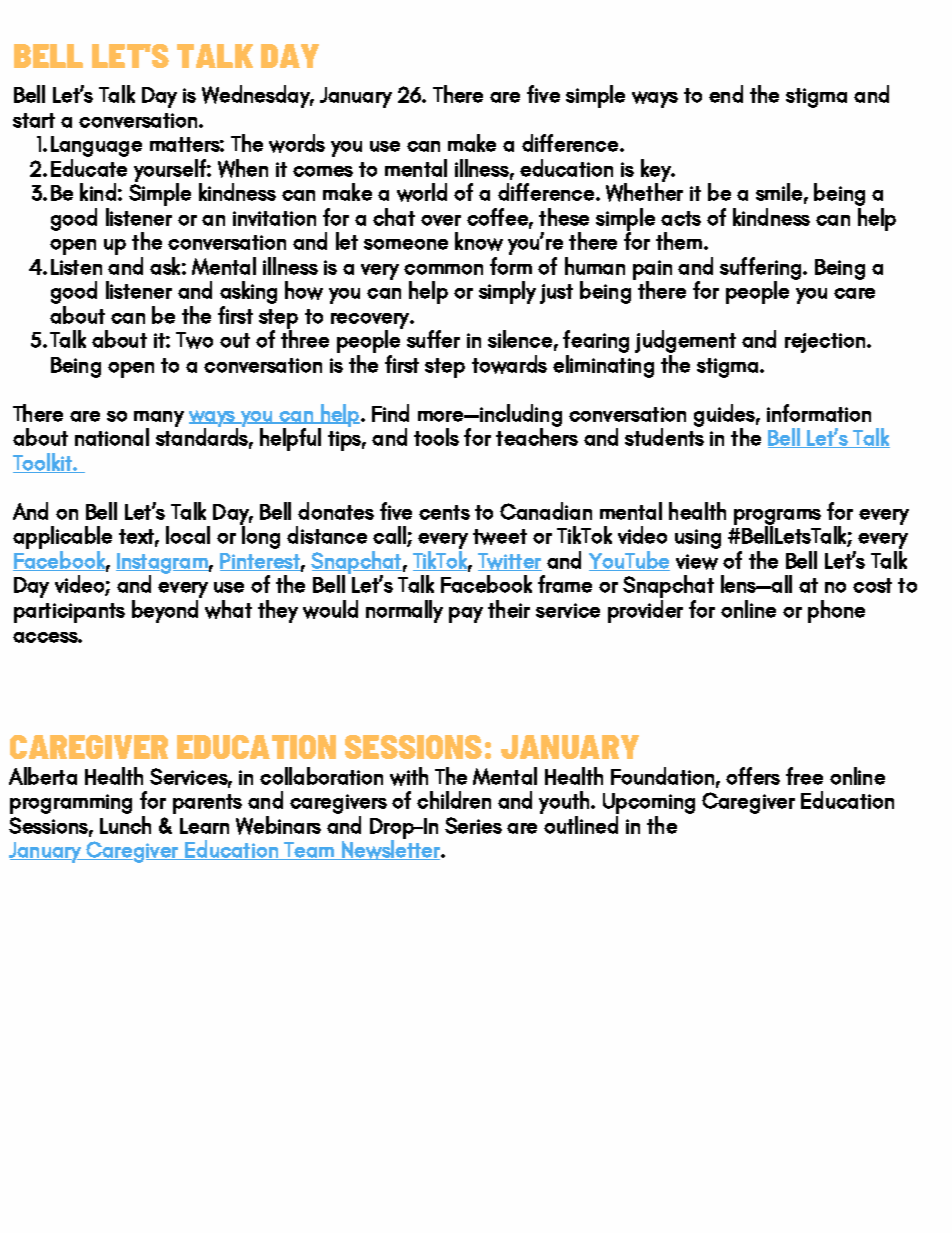  I want to click on beyond, so click(165, 611).
